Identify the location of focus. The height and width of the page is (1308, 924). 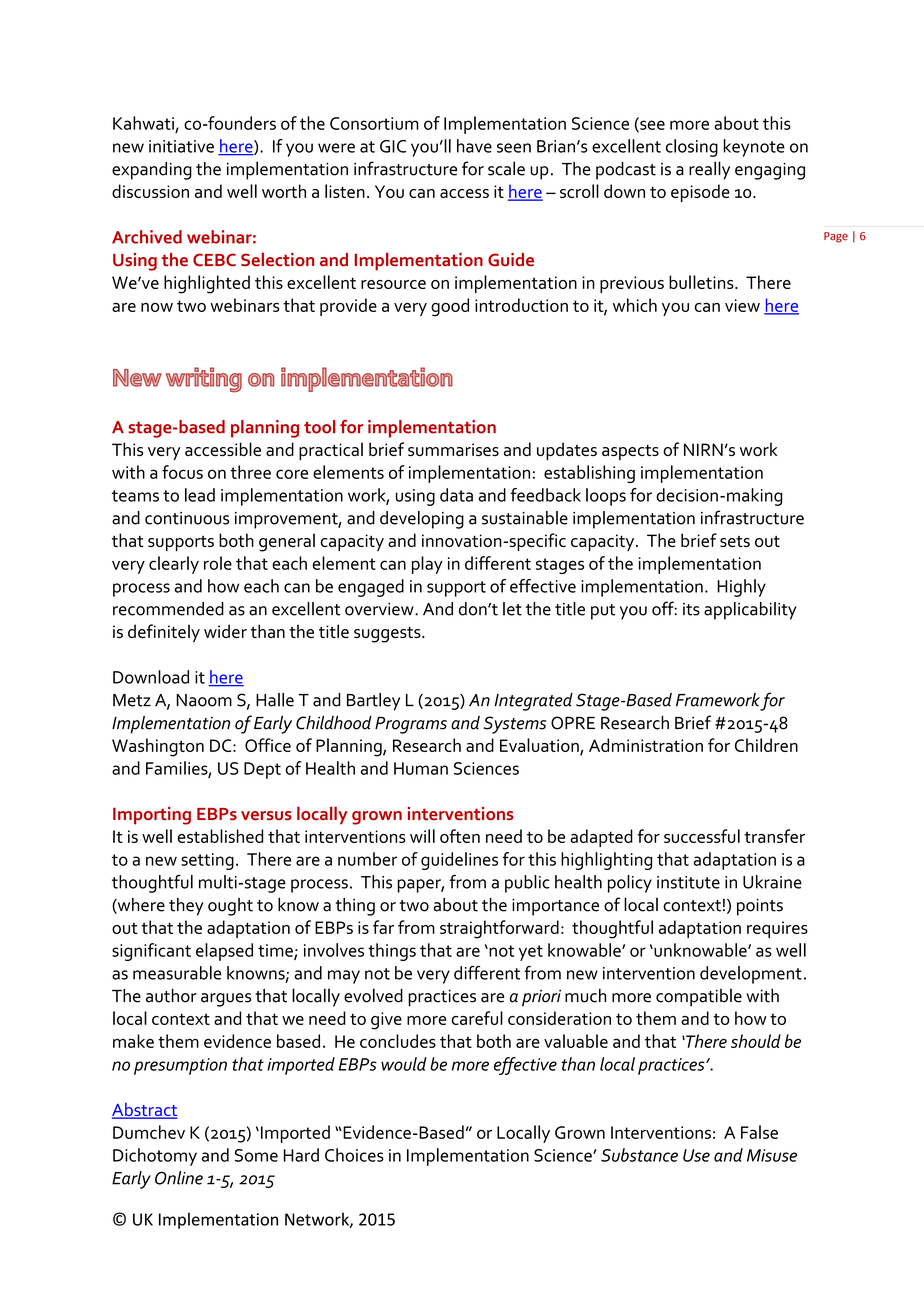
(182, 472).
